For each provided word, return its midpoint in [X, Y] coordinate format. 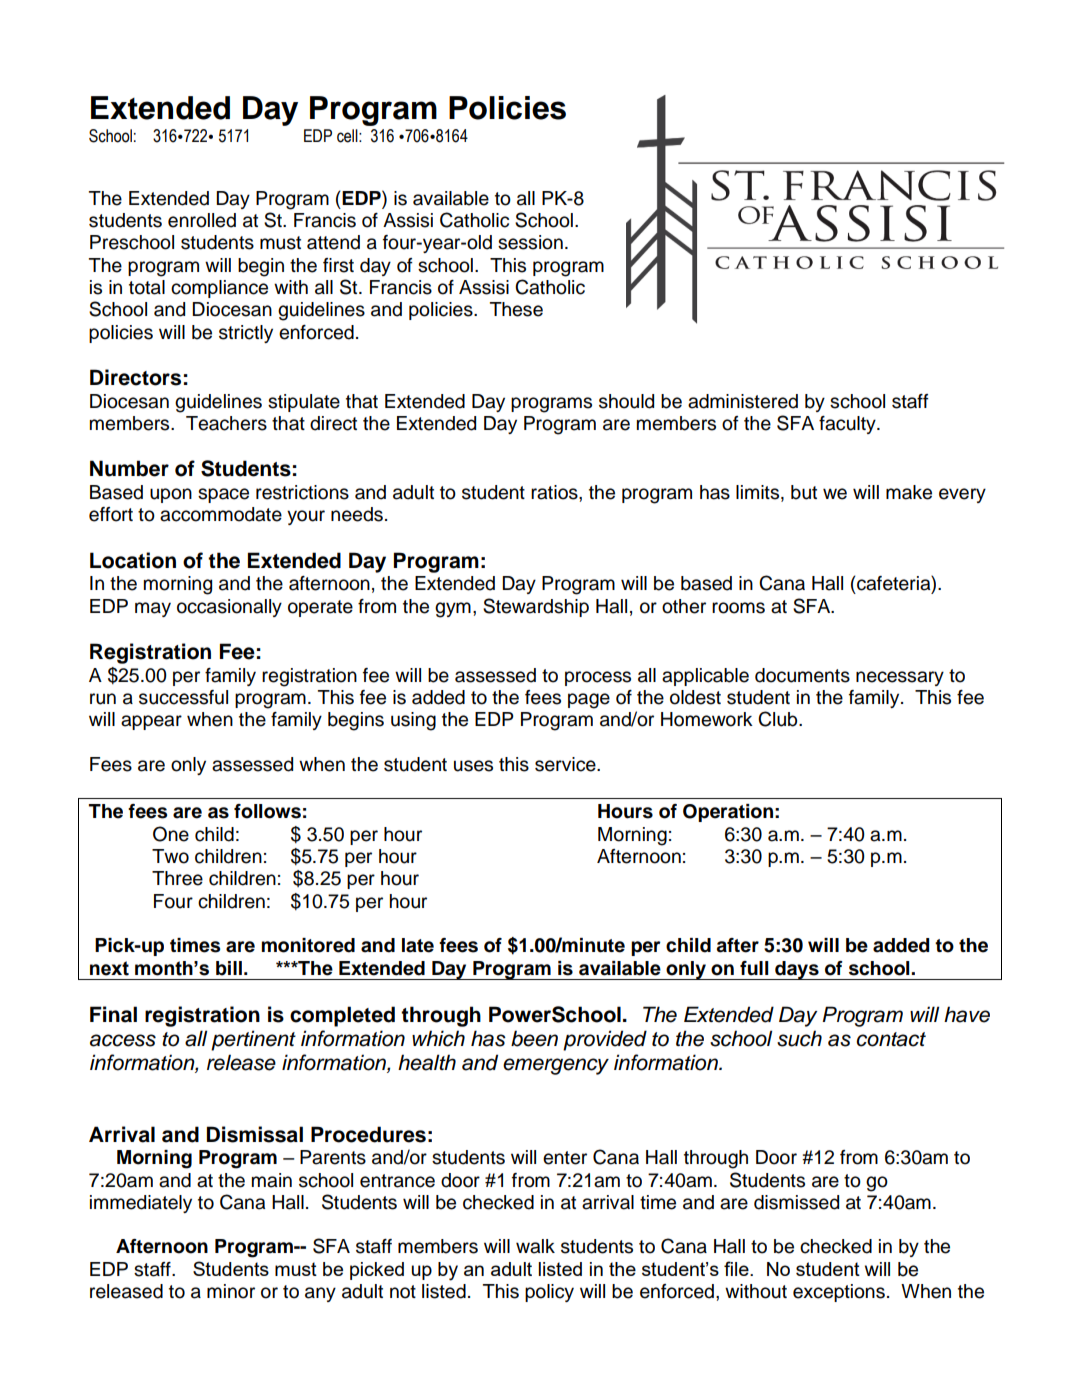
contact [891, 1039]
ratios [555, 492]
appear [151, 722]
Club [779, 719]
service [566, 764]
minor [231, 1291]
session [530, 242]
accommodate [221, 514]
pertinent [253, 1040]
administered [743, 401]
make [909, 492]
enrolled [202, 220]
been [534, 1038]
